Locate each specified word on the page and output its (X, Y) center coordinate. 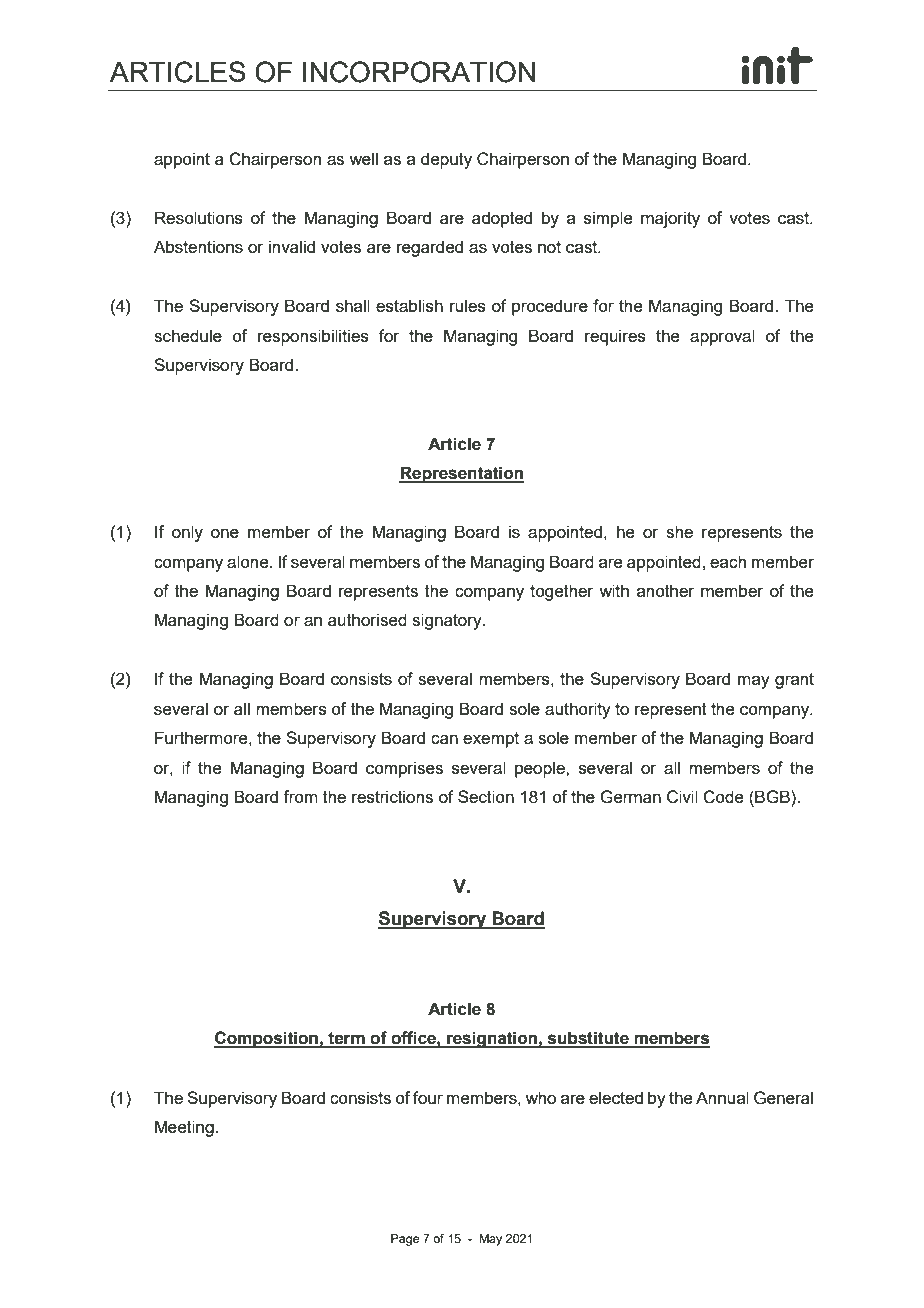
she (679, 531)
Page (405, 1240)
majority (670, 219)
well (363, 158)
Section (486, 796)
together (562, 592)
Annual (722, 1097)
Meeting (184, 1128)
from (300, 796)
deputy (446, 160)
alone (249, 561)
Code (723, 797)
